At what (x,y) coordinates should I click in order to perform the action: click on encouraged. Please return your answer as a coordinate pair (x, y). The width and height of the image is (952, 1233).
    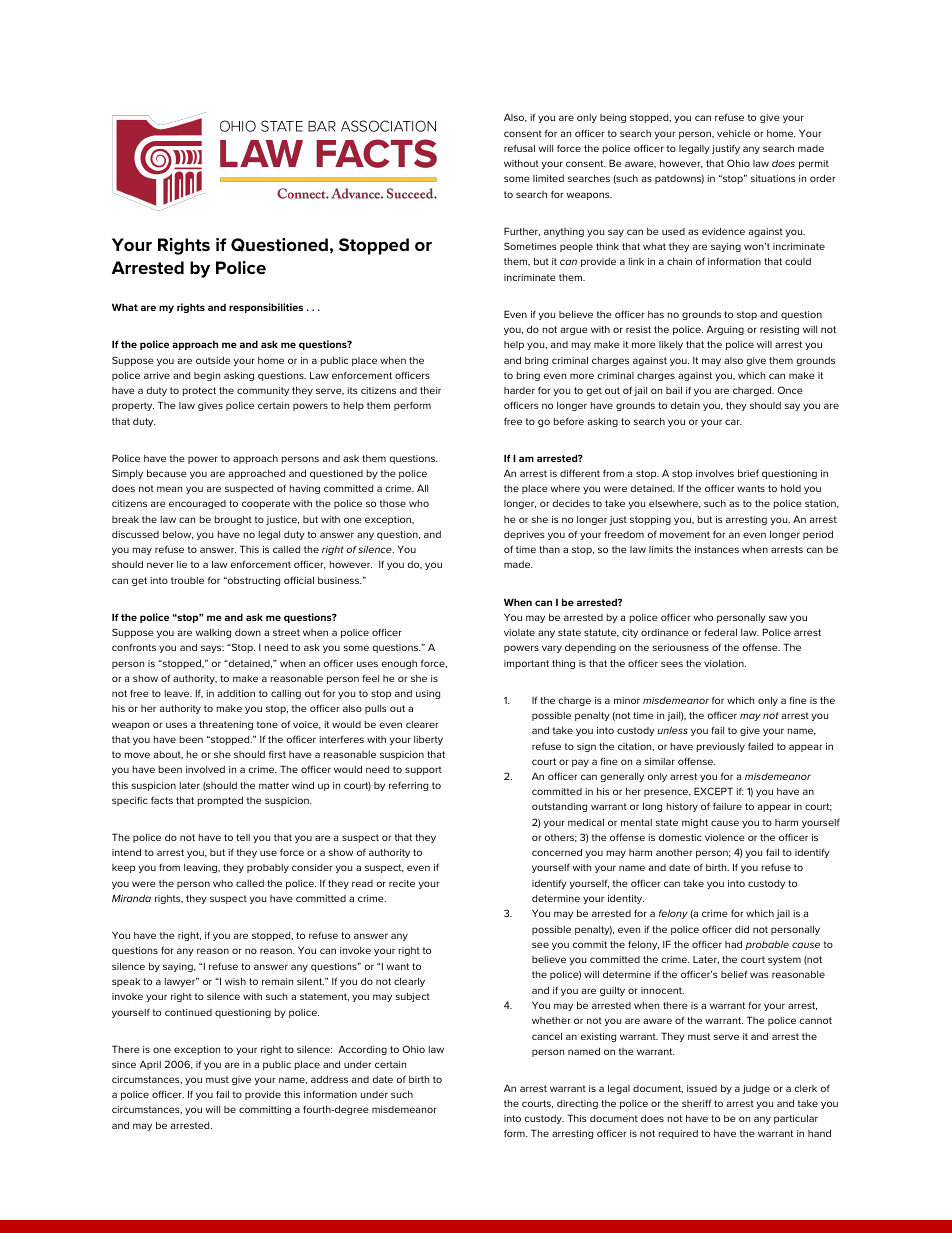
    Looking at the image, I should click on (197, 504).
